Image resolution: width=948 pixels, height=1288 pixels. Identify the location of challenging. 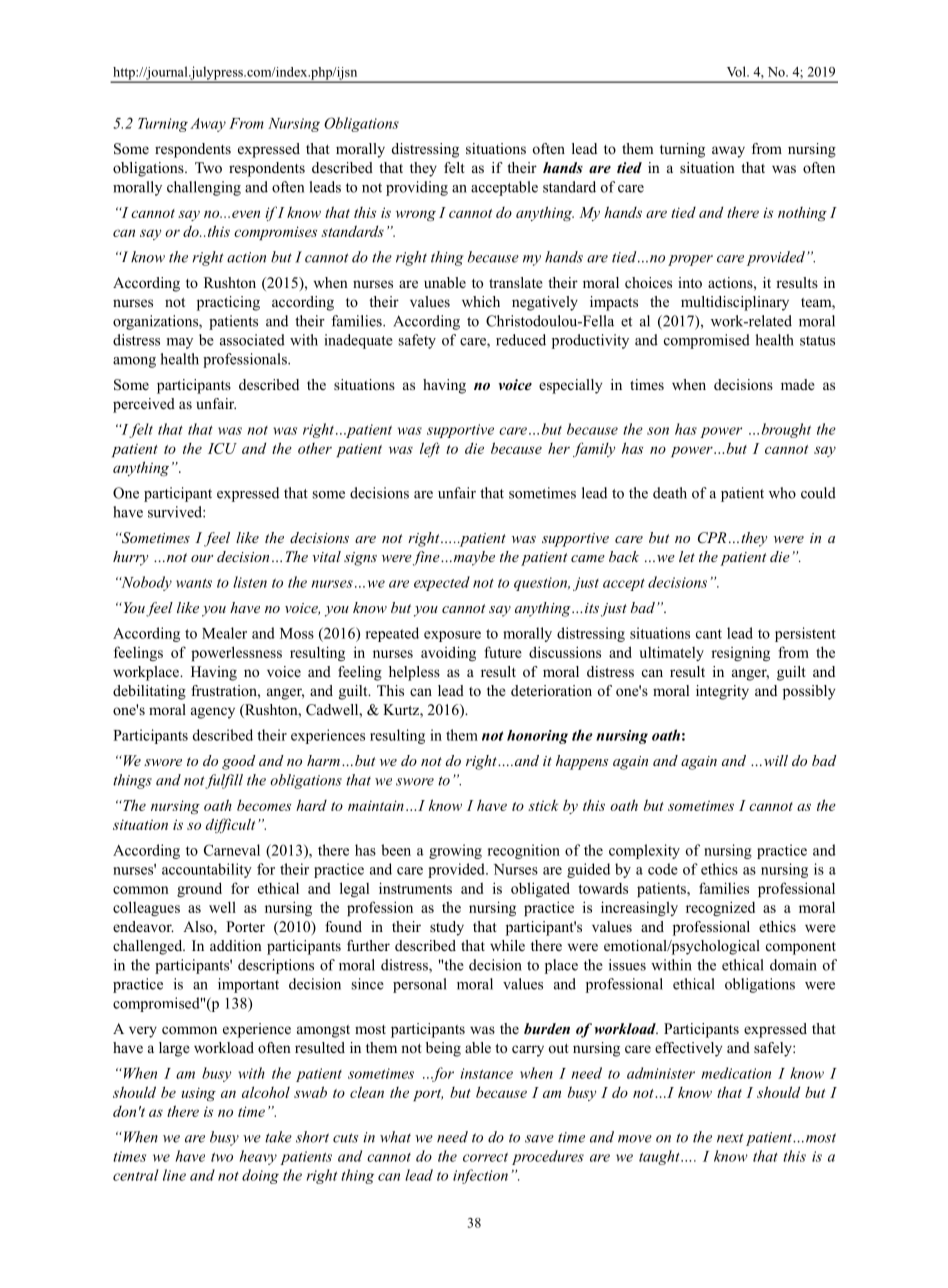
(204, 188).
